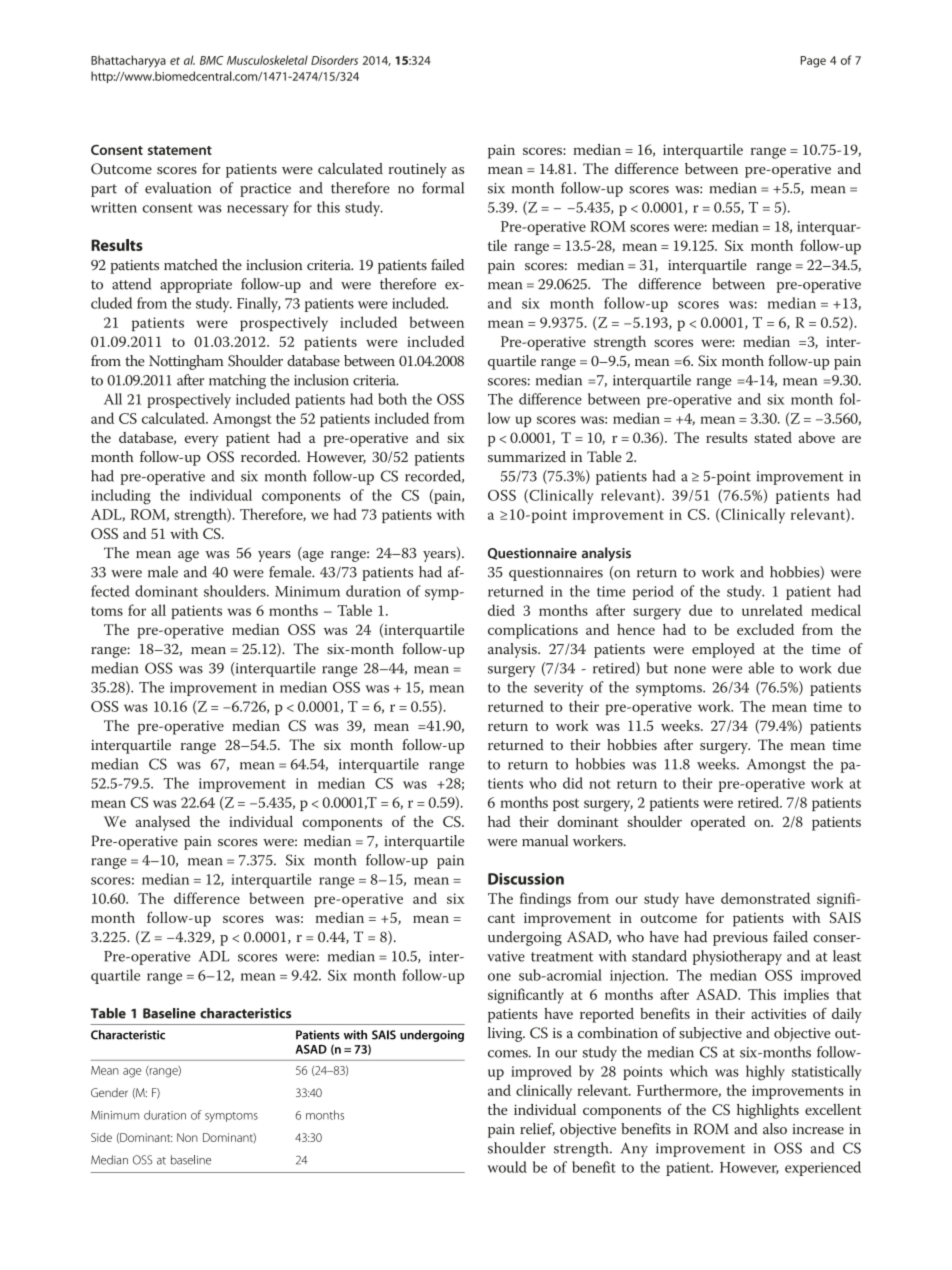 The height and width of the image is (1270, 952). I want to click on would, so click(507, 1167).
